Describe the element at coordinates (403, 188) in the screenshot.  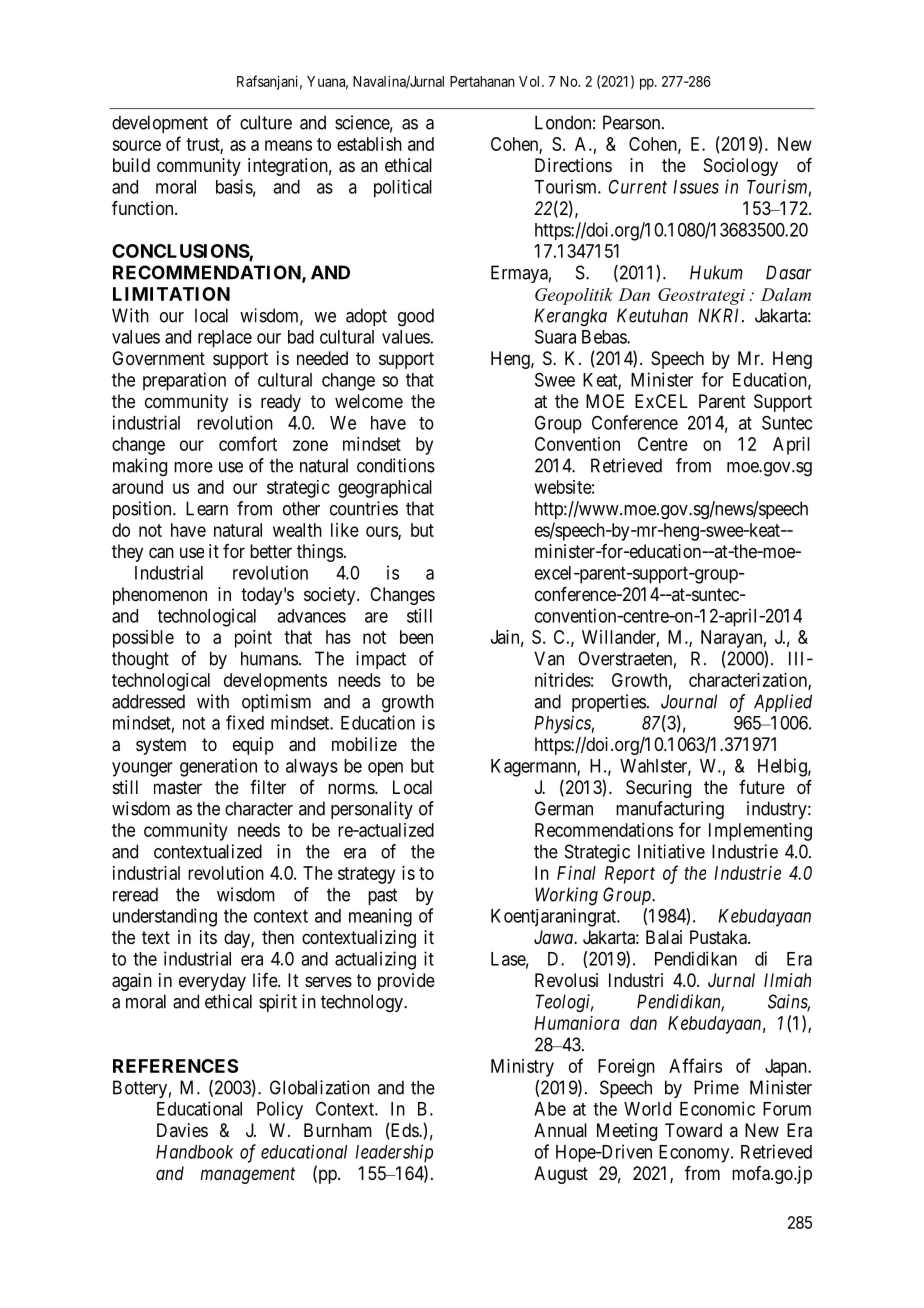
I see `political` at that location.
